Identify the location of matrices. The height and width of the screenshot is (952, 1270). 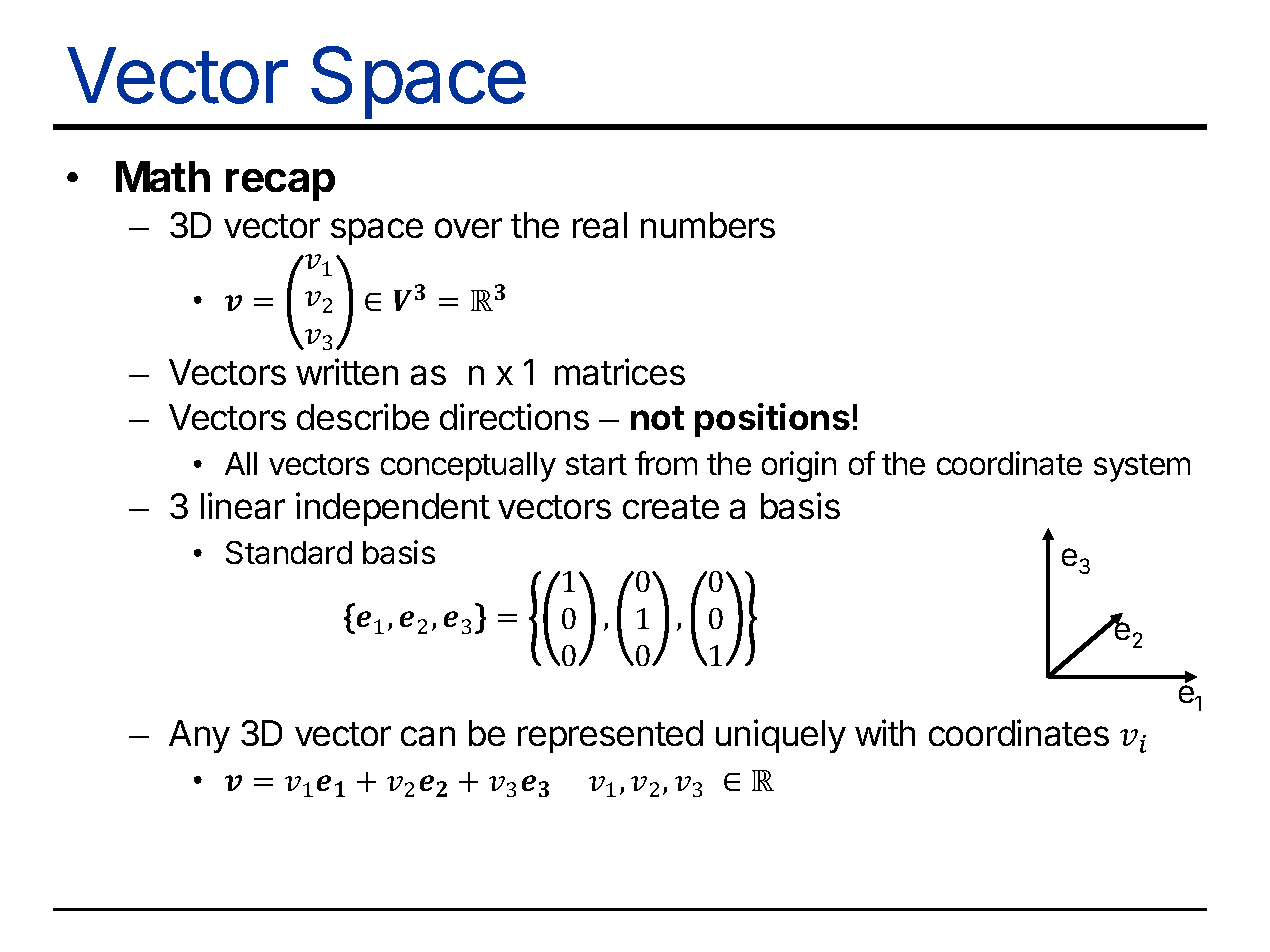
(620, 371).
